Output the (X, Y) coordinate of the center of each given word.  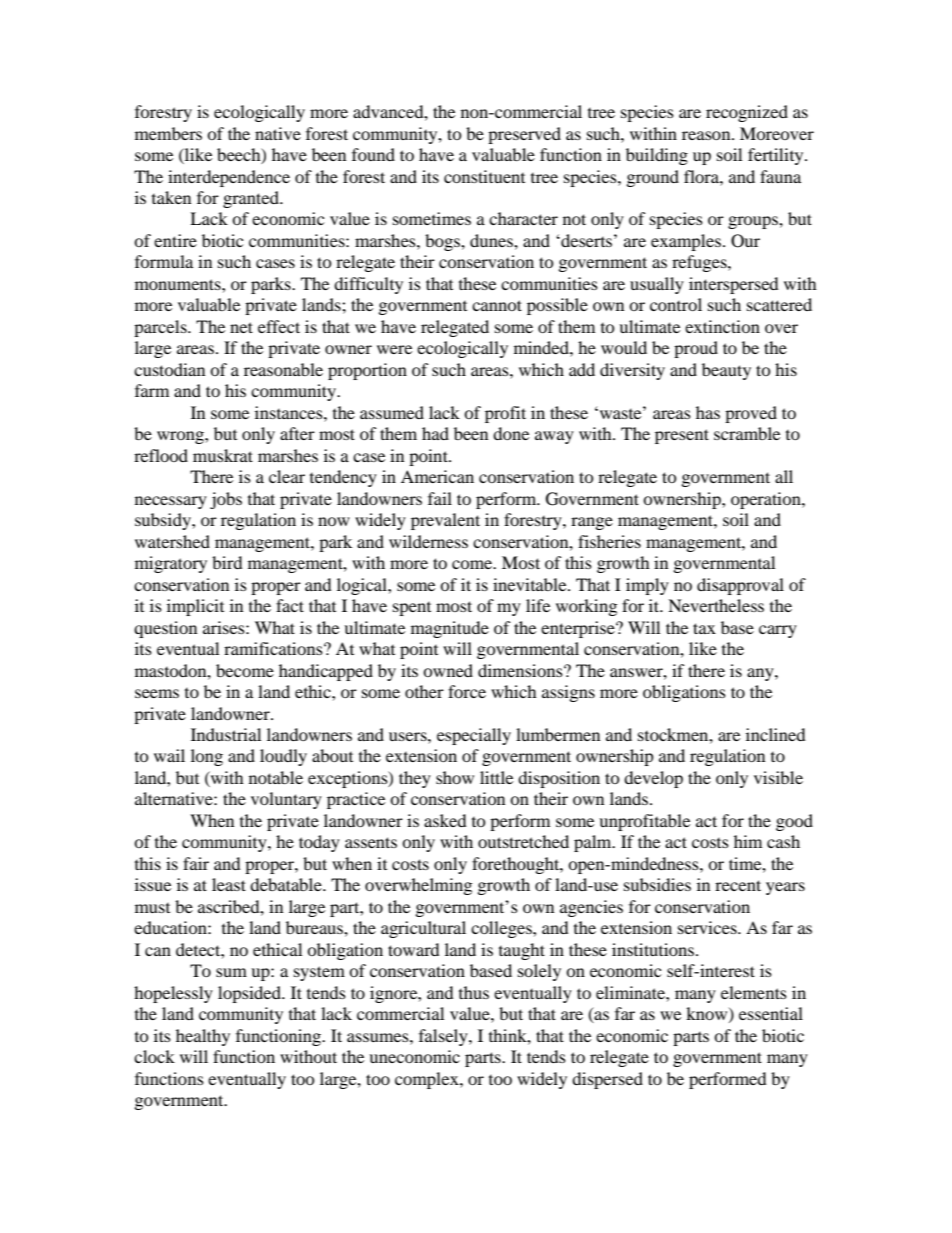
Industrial (226, 734)
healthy (203, 1037)
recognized (747, 113)
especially (474, 736)
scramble (747, 433)
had (435, 433)
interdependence (229, 178)
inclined (776, 734)
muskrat (223, 455)
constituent (484, 176)
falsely (444, 1037)
